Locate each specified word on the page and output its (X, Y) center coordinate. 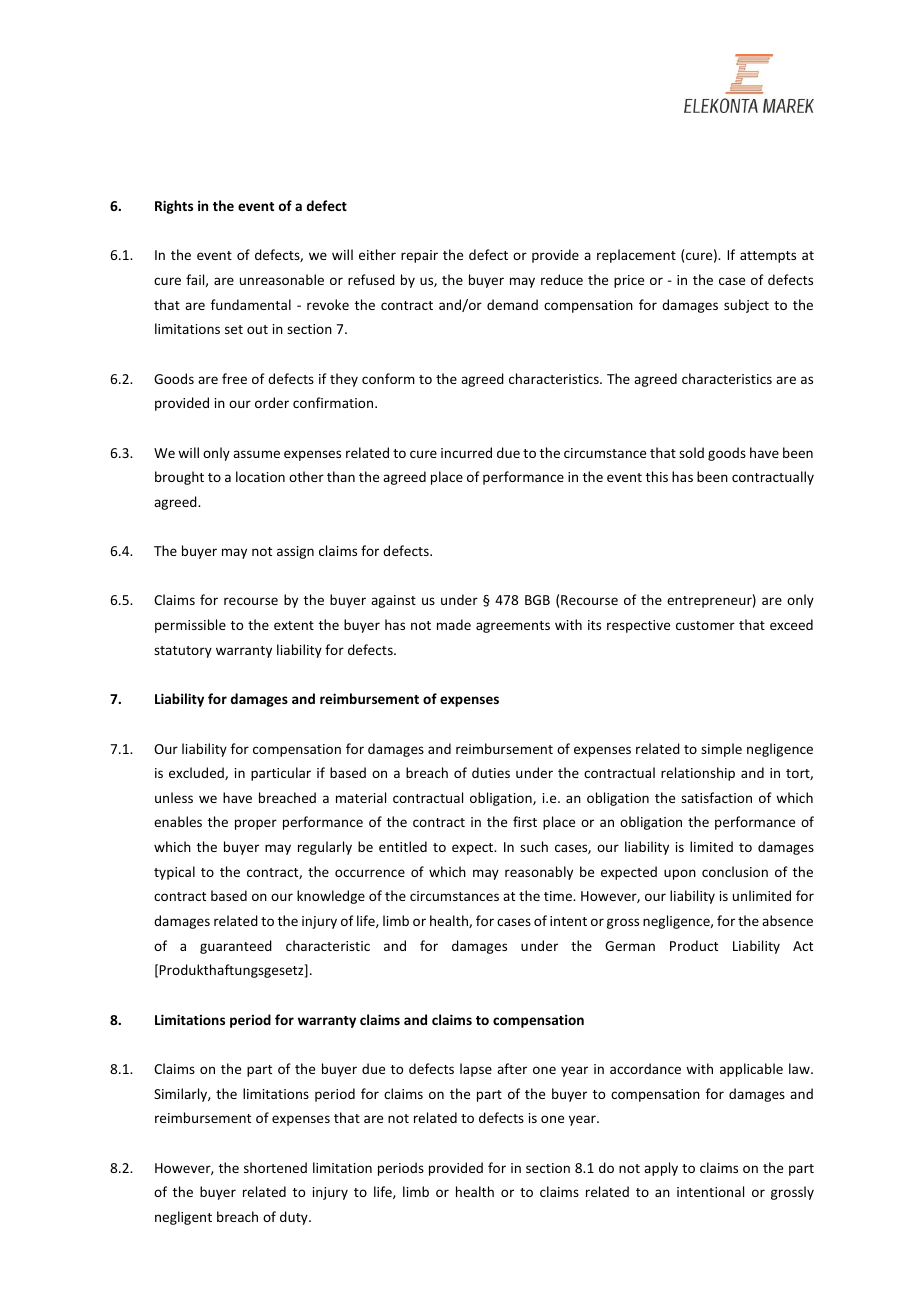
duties (491, 772)
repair (419, 256)
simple (721, 750)
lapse (476, 1070)
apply (661, 1169)
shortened (275, 1167)
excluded (197, 773)
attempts (768, 257)
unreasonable (282, 279)
